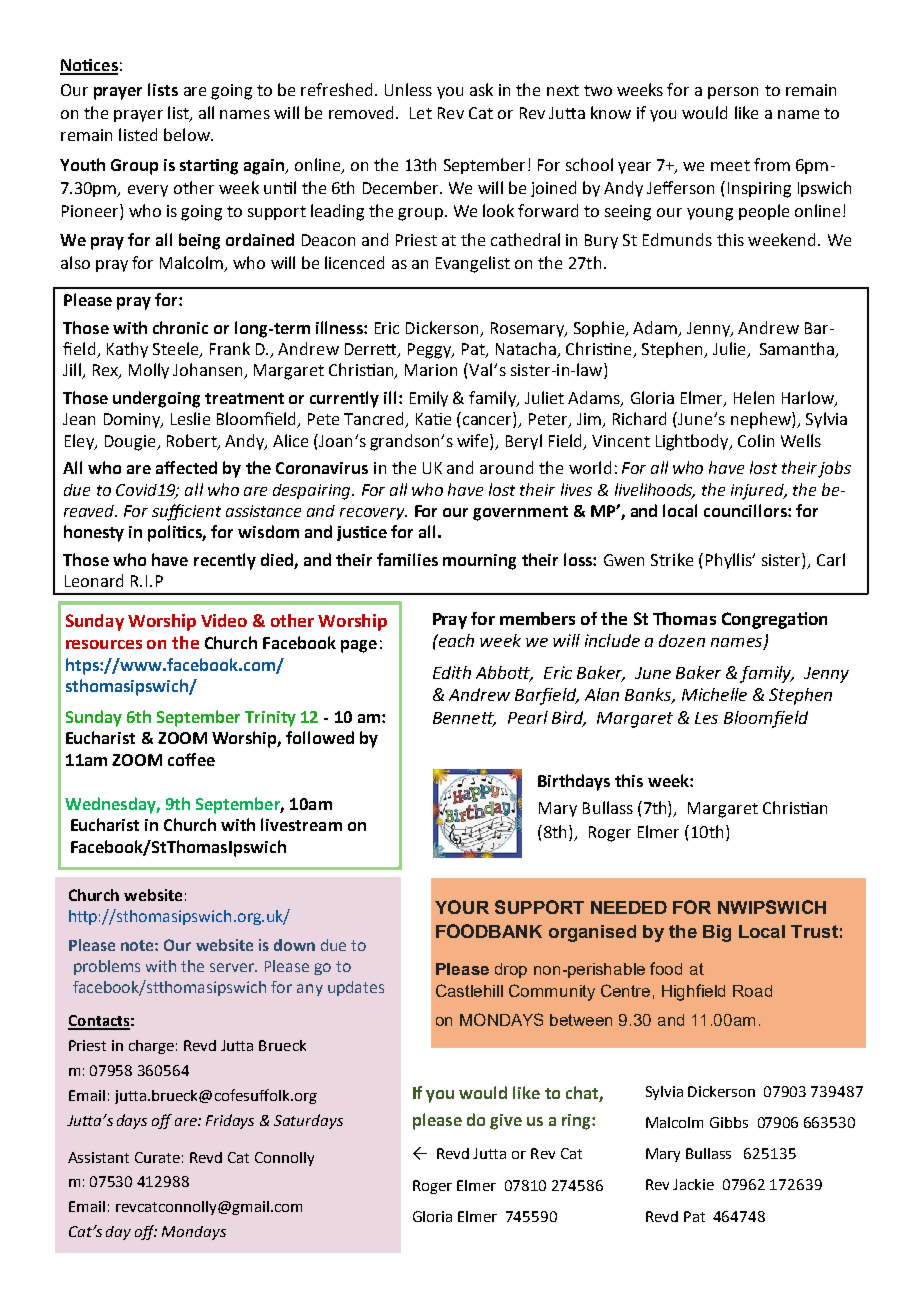  What do you see at coordinates (756, 440) in the image?
I see `Colin` at bounding box center [756, 440].
